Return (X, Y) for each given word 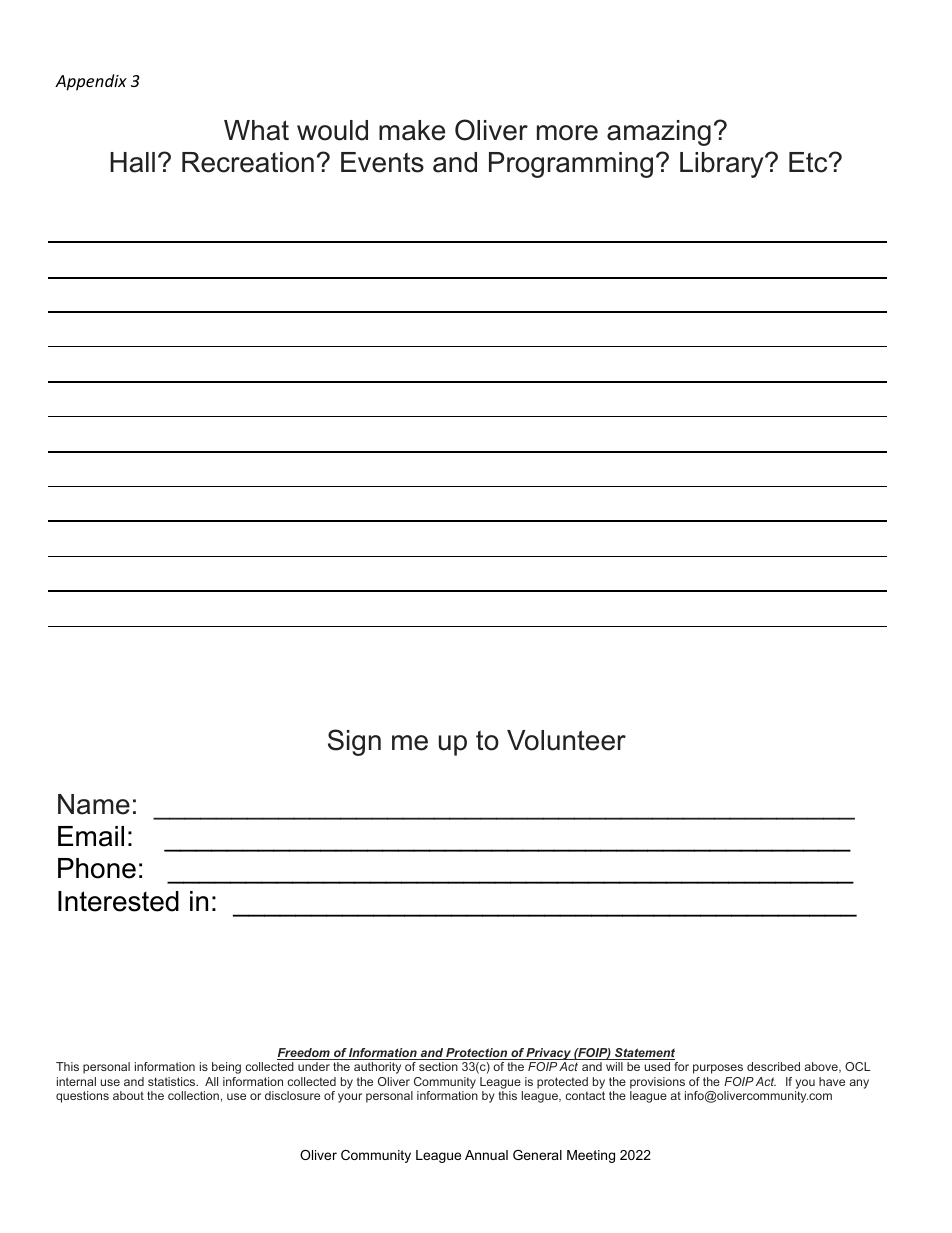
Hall (132, 162)
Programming (571, 165)
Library (723, 165)
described (773, 1066)
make (412, 130)
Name (94, 804)
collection (193, 1095)
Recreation (248, 162)
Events (382, 162)
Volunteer (566, 740)
